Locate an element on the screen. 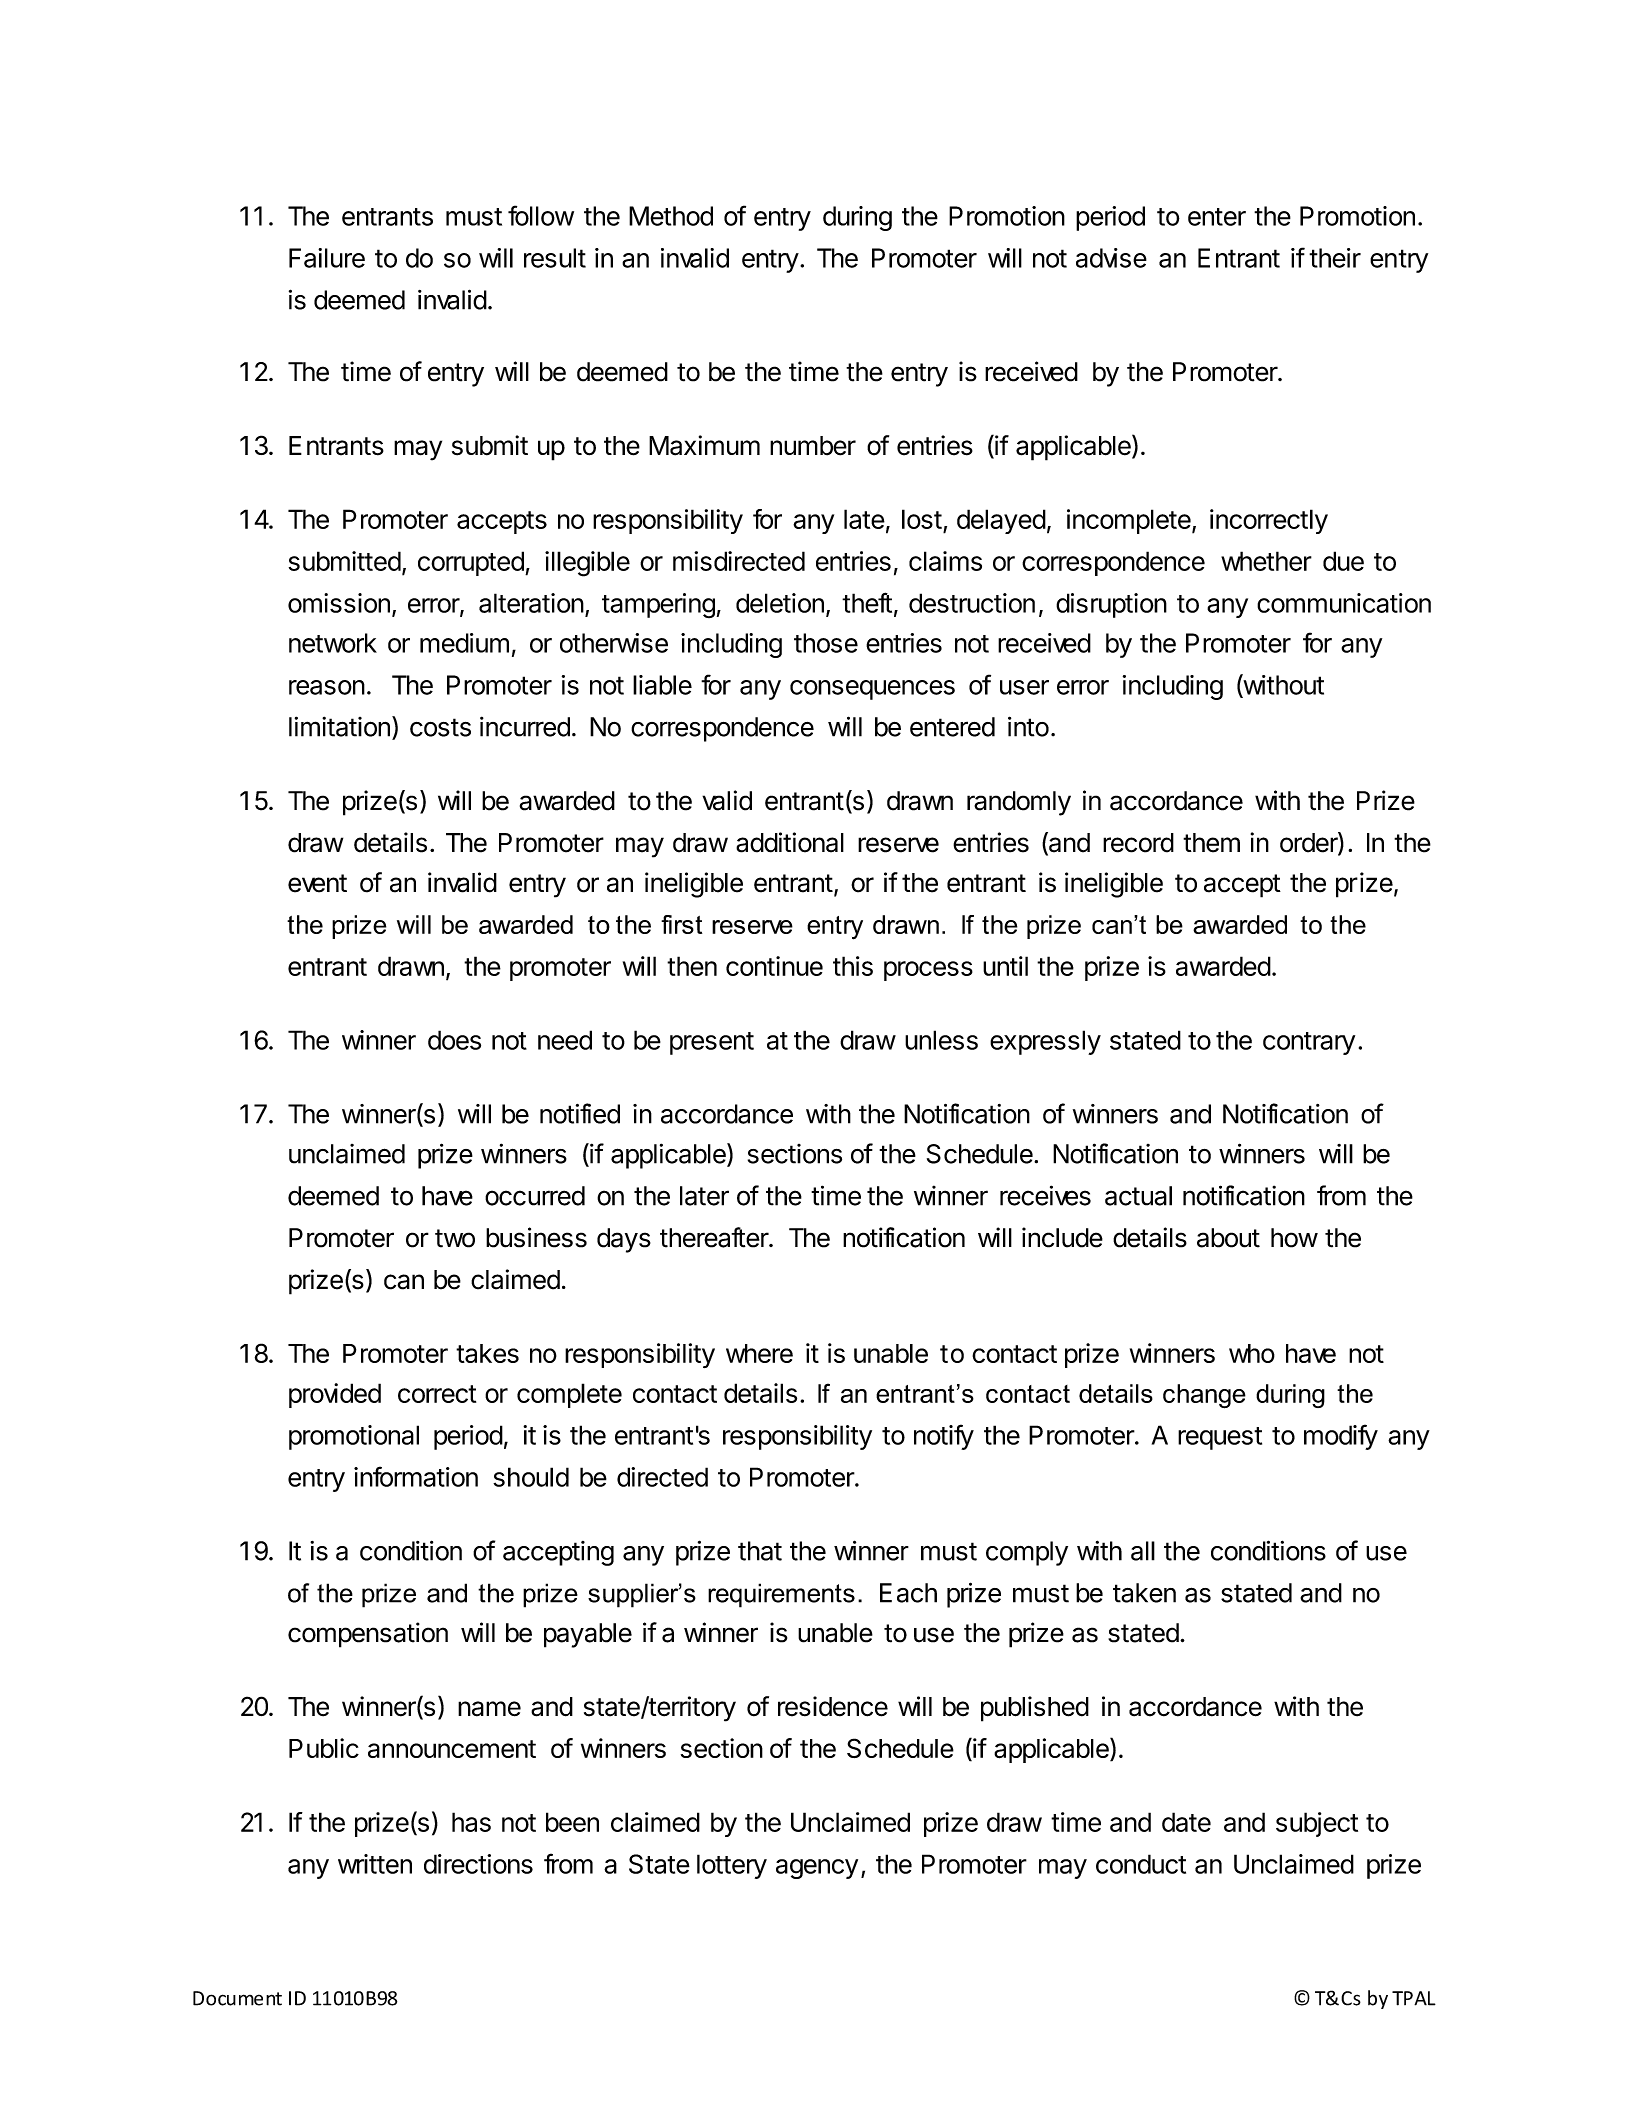  written is located at coordinates (375, 1864).
